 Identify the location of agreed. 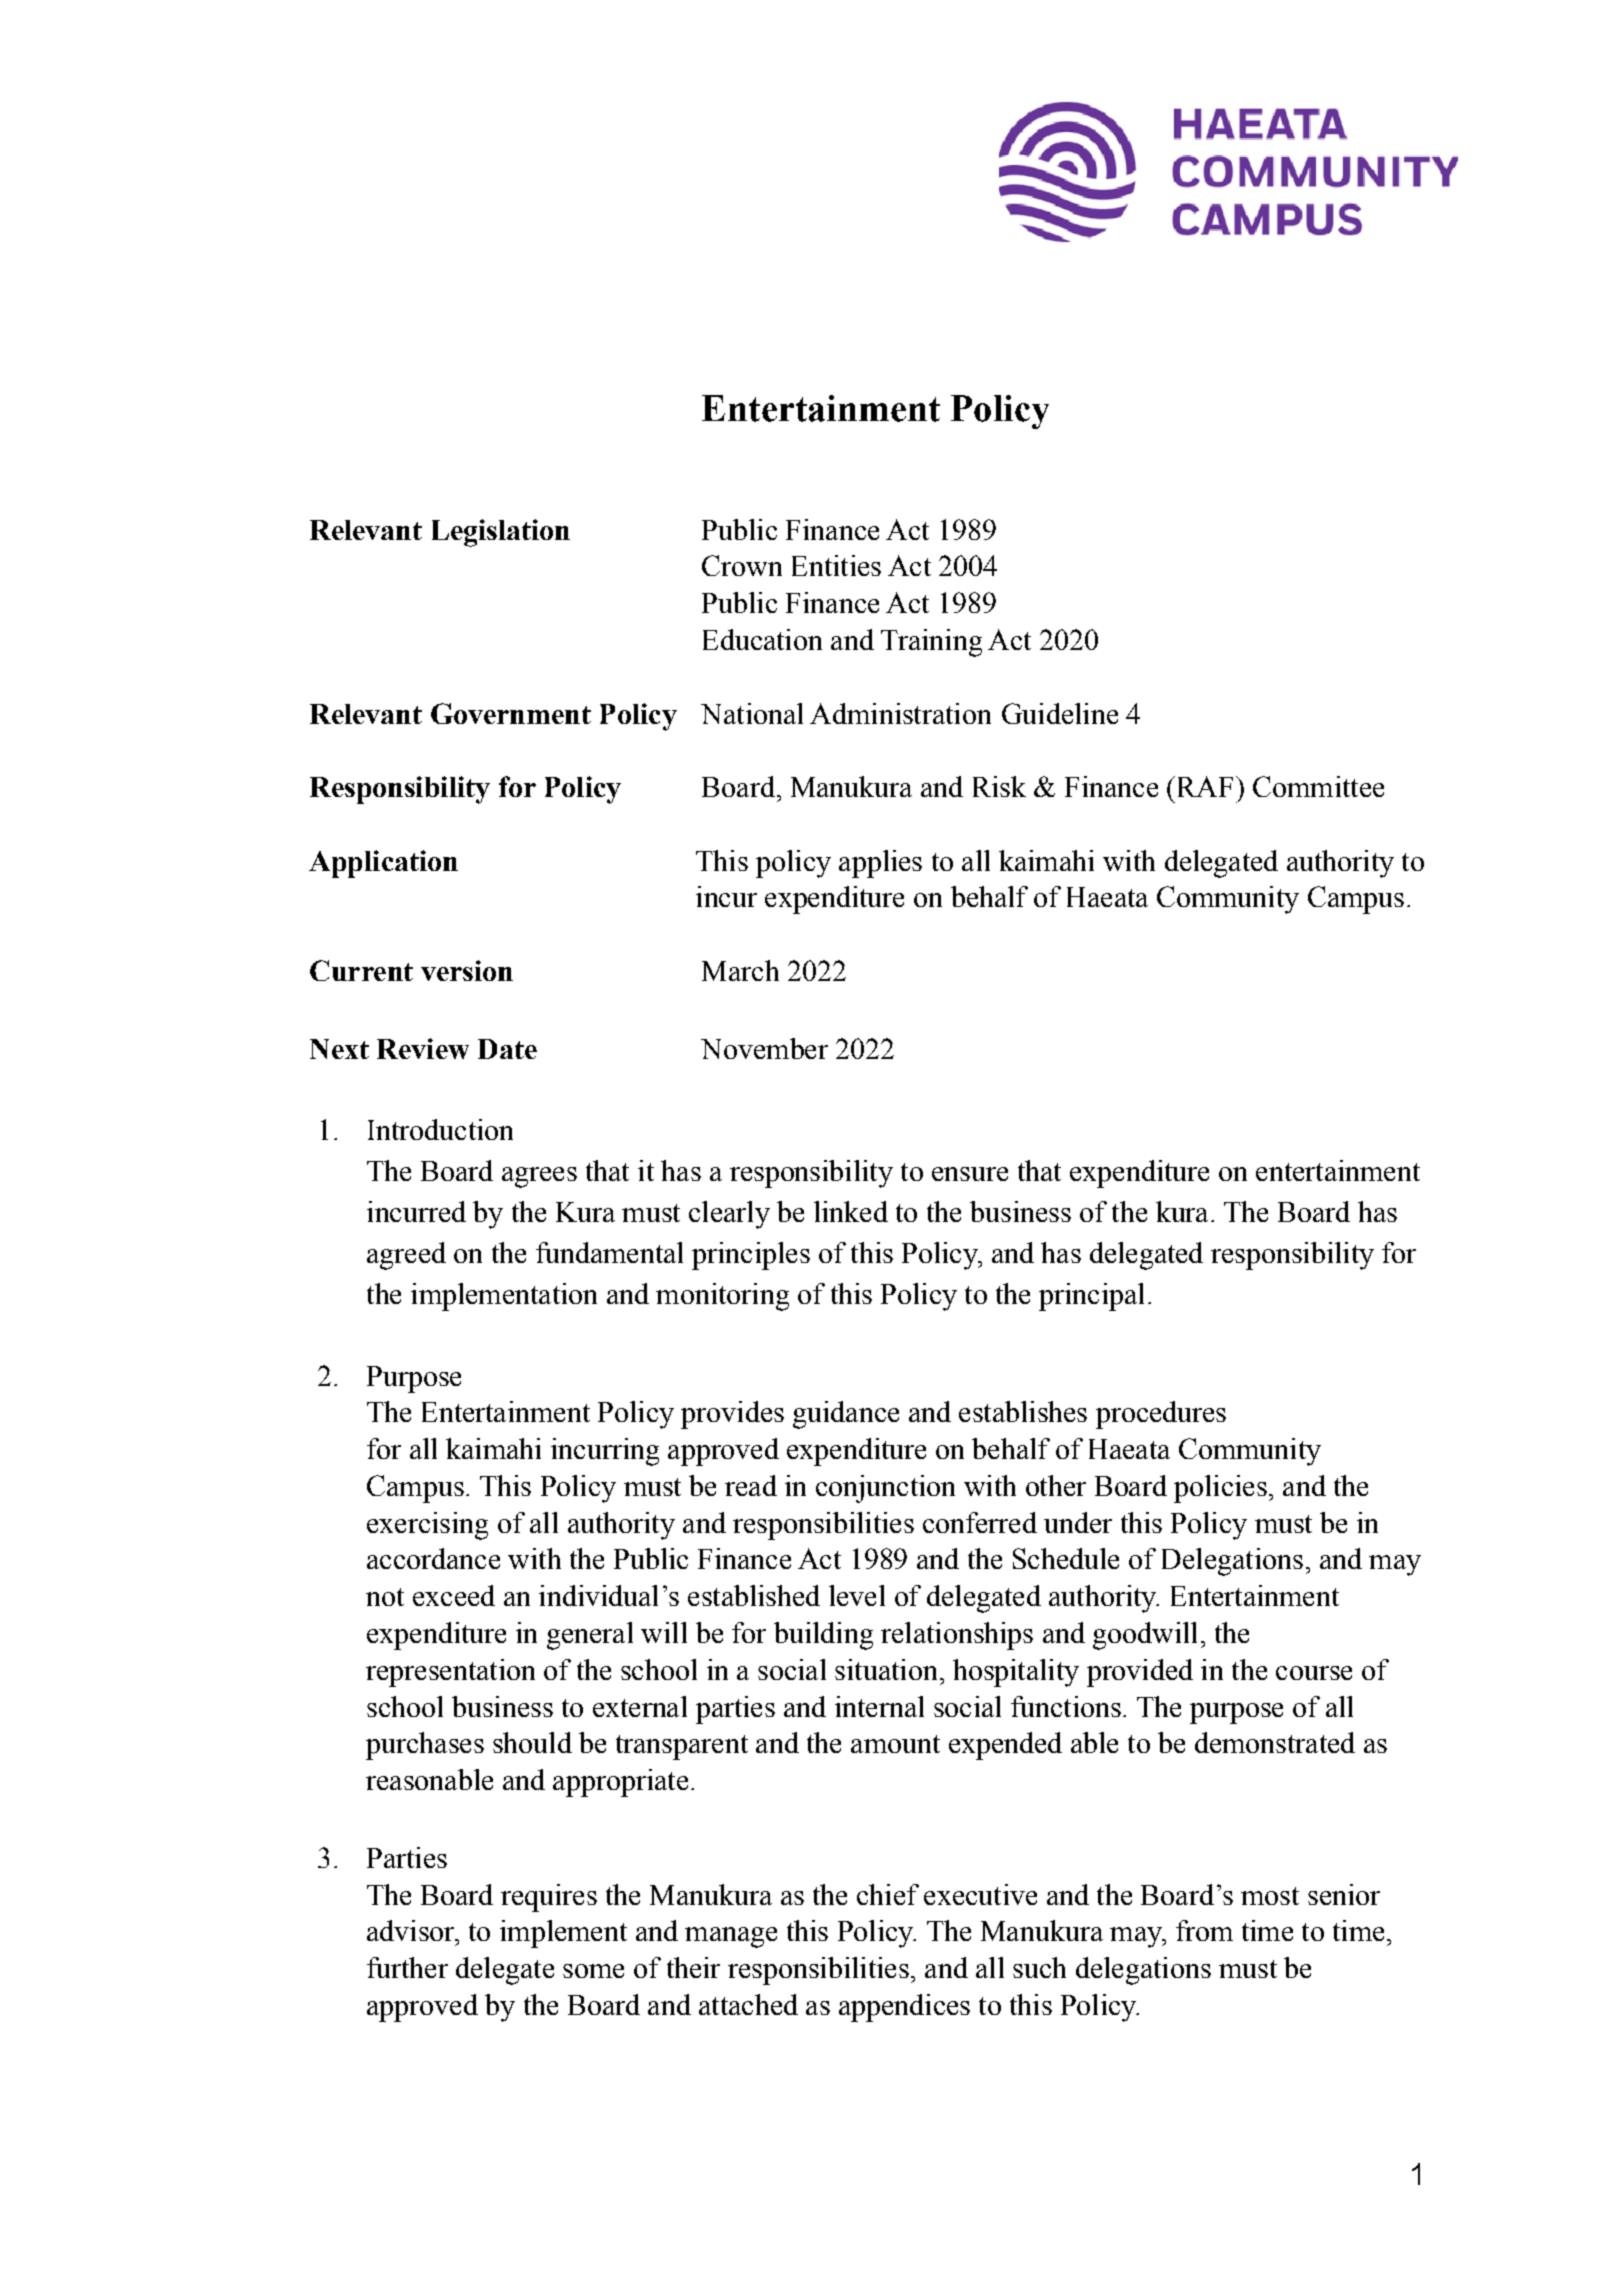
(406, 1256).
